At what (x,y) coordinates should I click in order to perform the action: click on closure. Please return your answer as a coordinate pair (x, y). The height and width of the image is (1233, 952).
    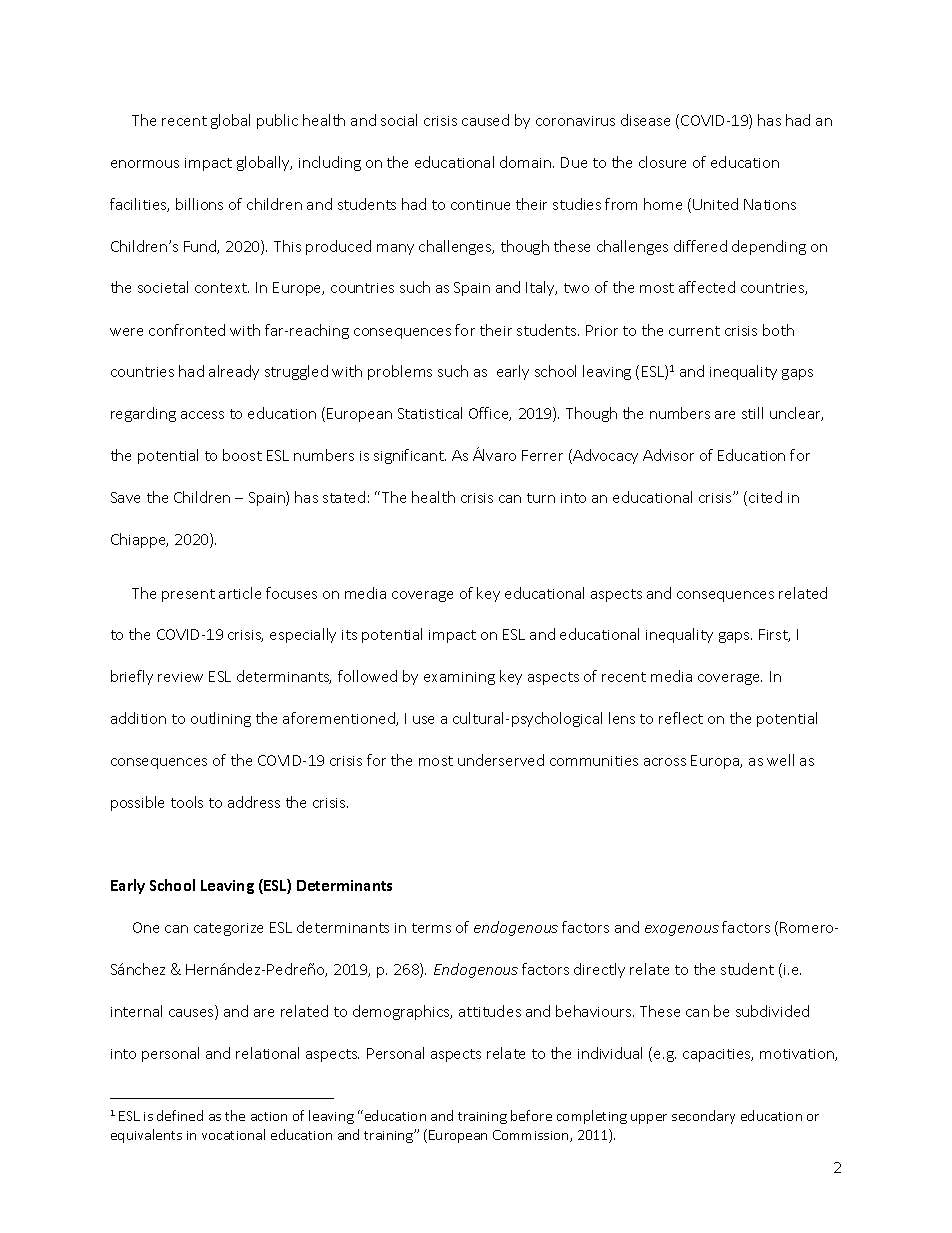
    Looking at the image, I should click on (662, 162).
